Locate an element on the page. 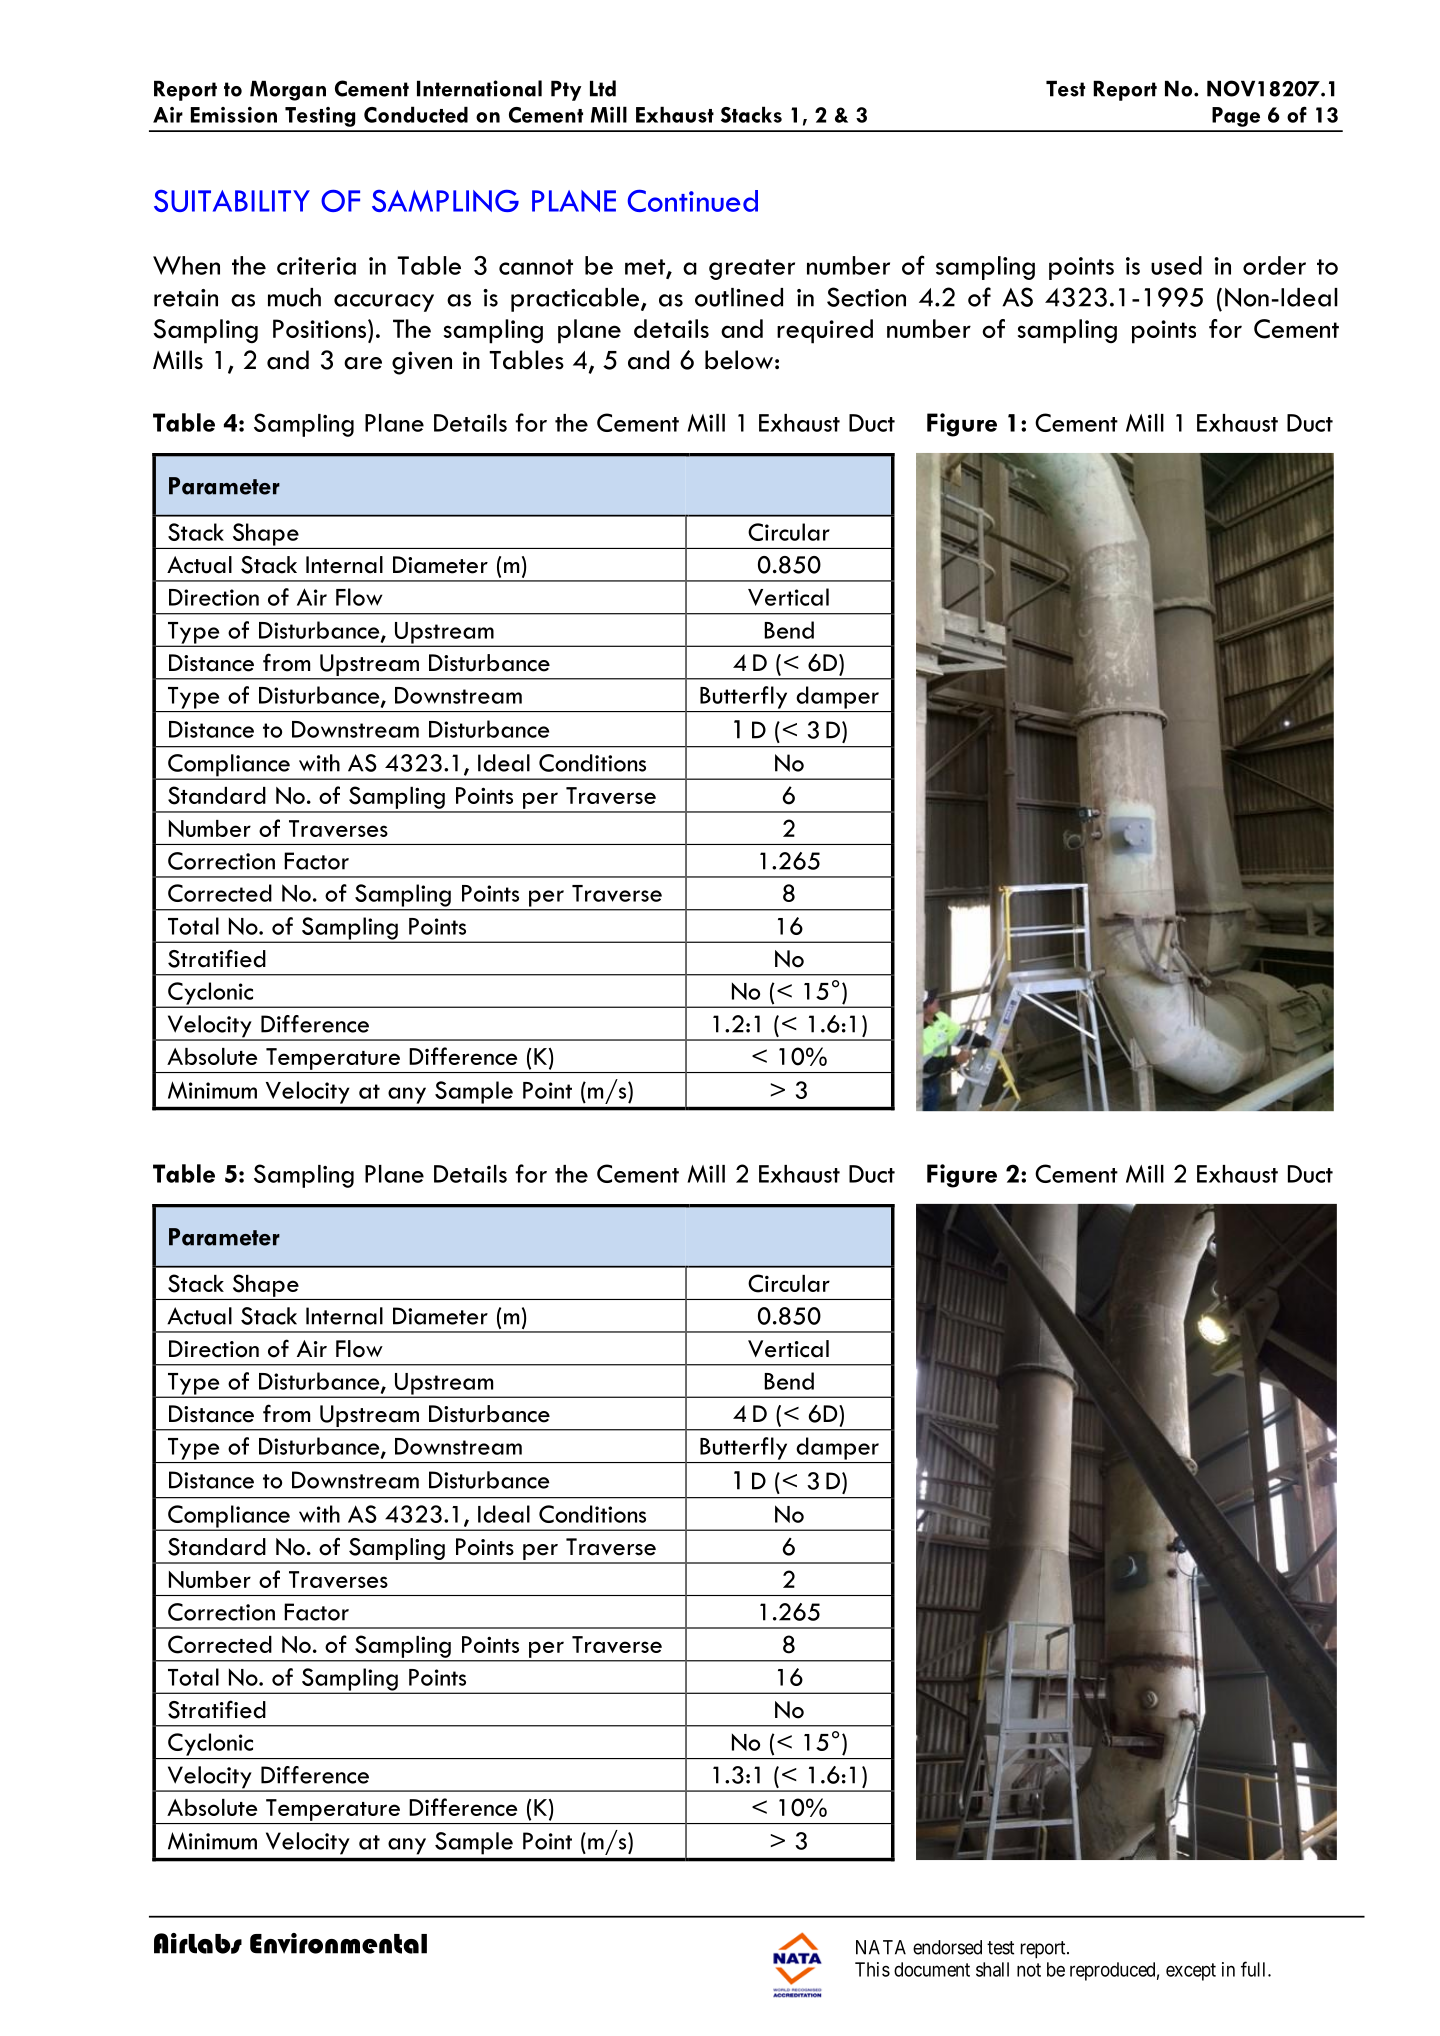 The image size is (1440, 2036). Continued is located at coordinates (693, 201).
